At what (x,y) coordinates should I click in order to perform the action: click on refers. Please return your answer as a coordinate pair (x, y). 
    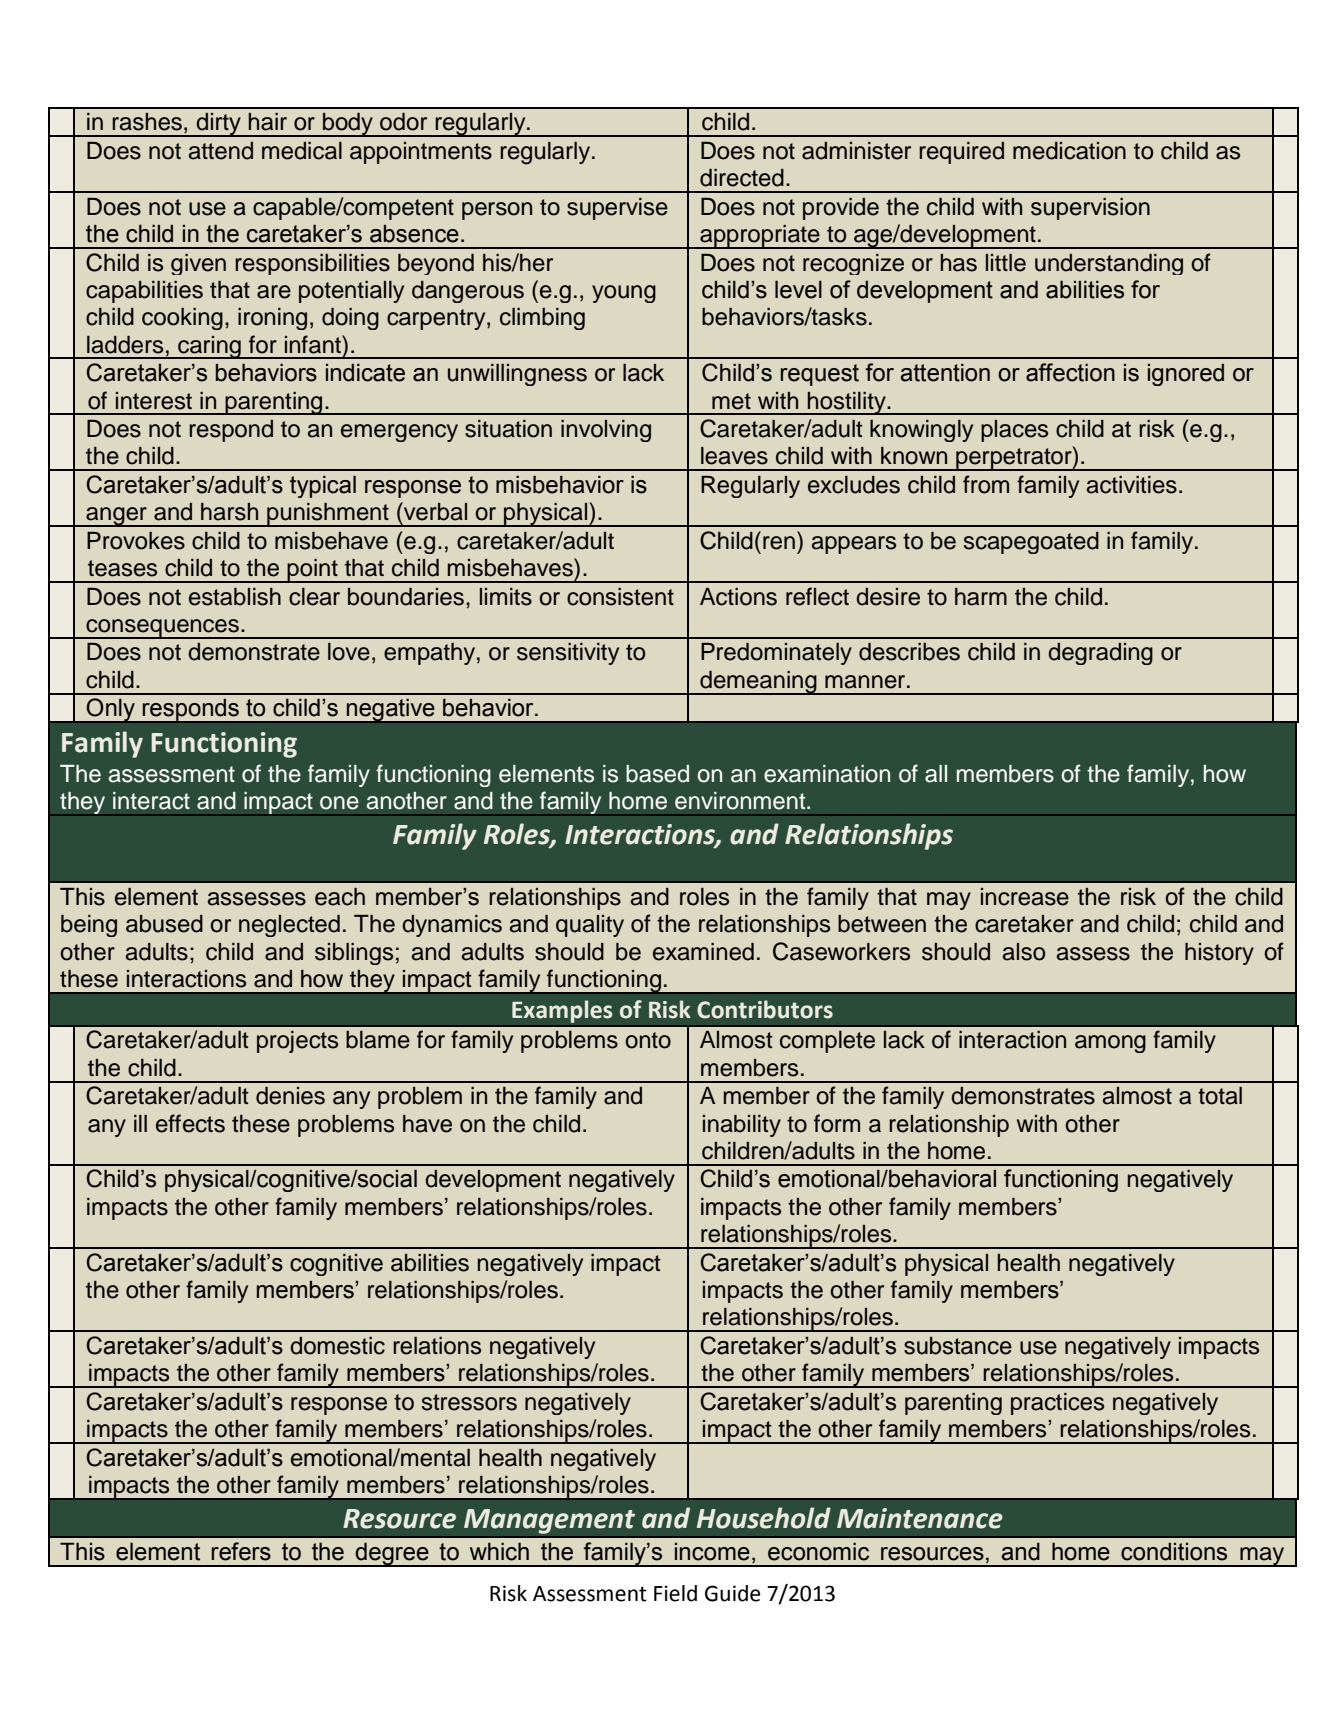
    Looking at the image, I should click on (241, 1551).
